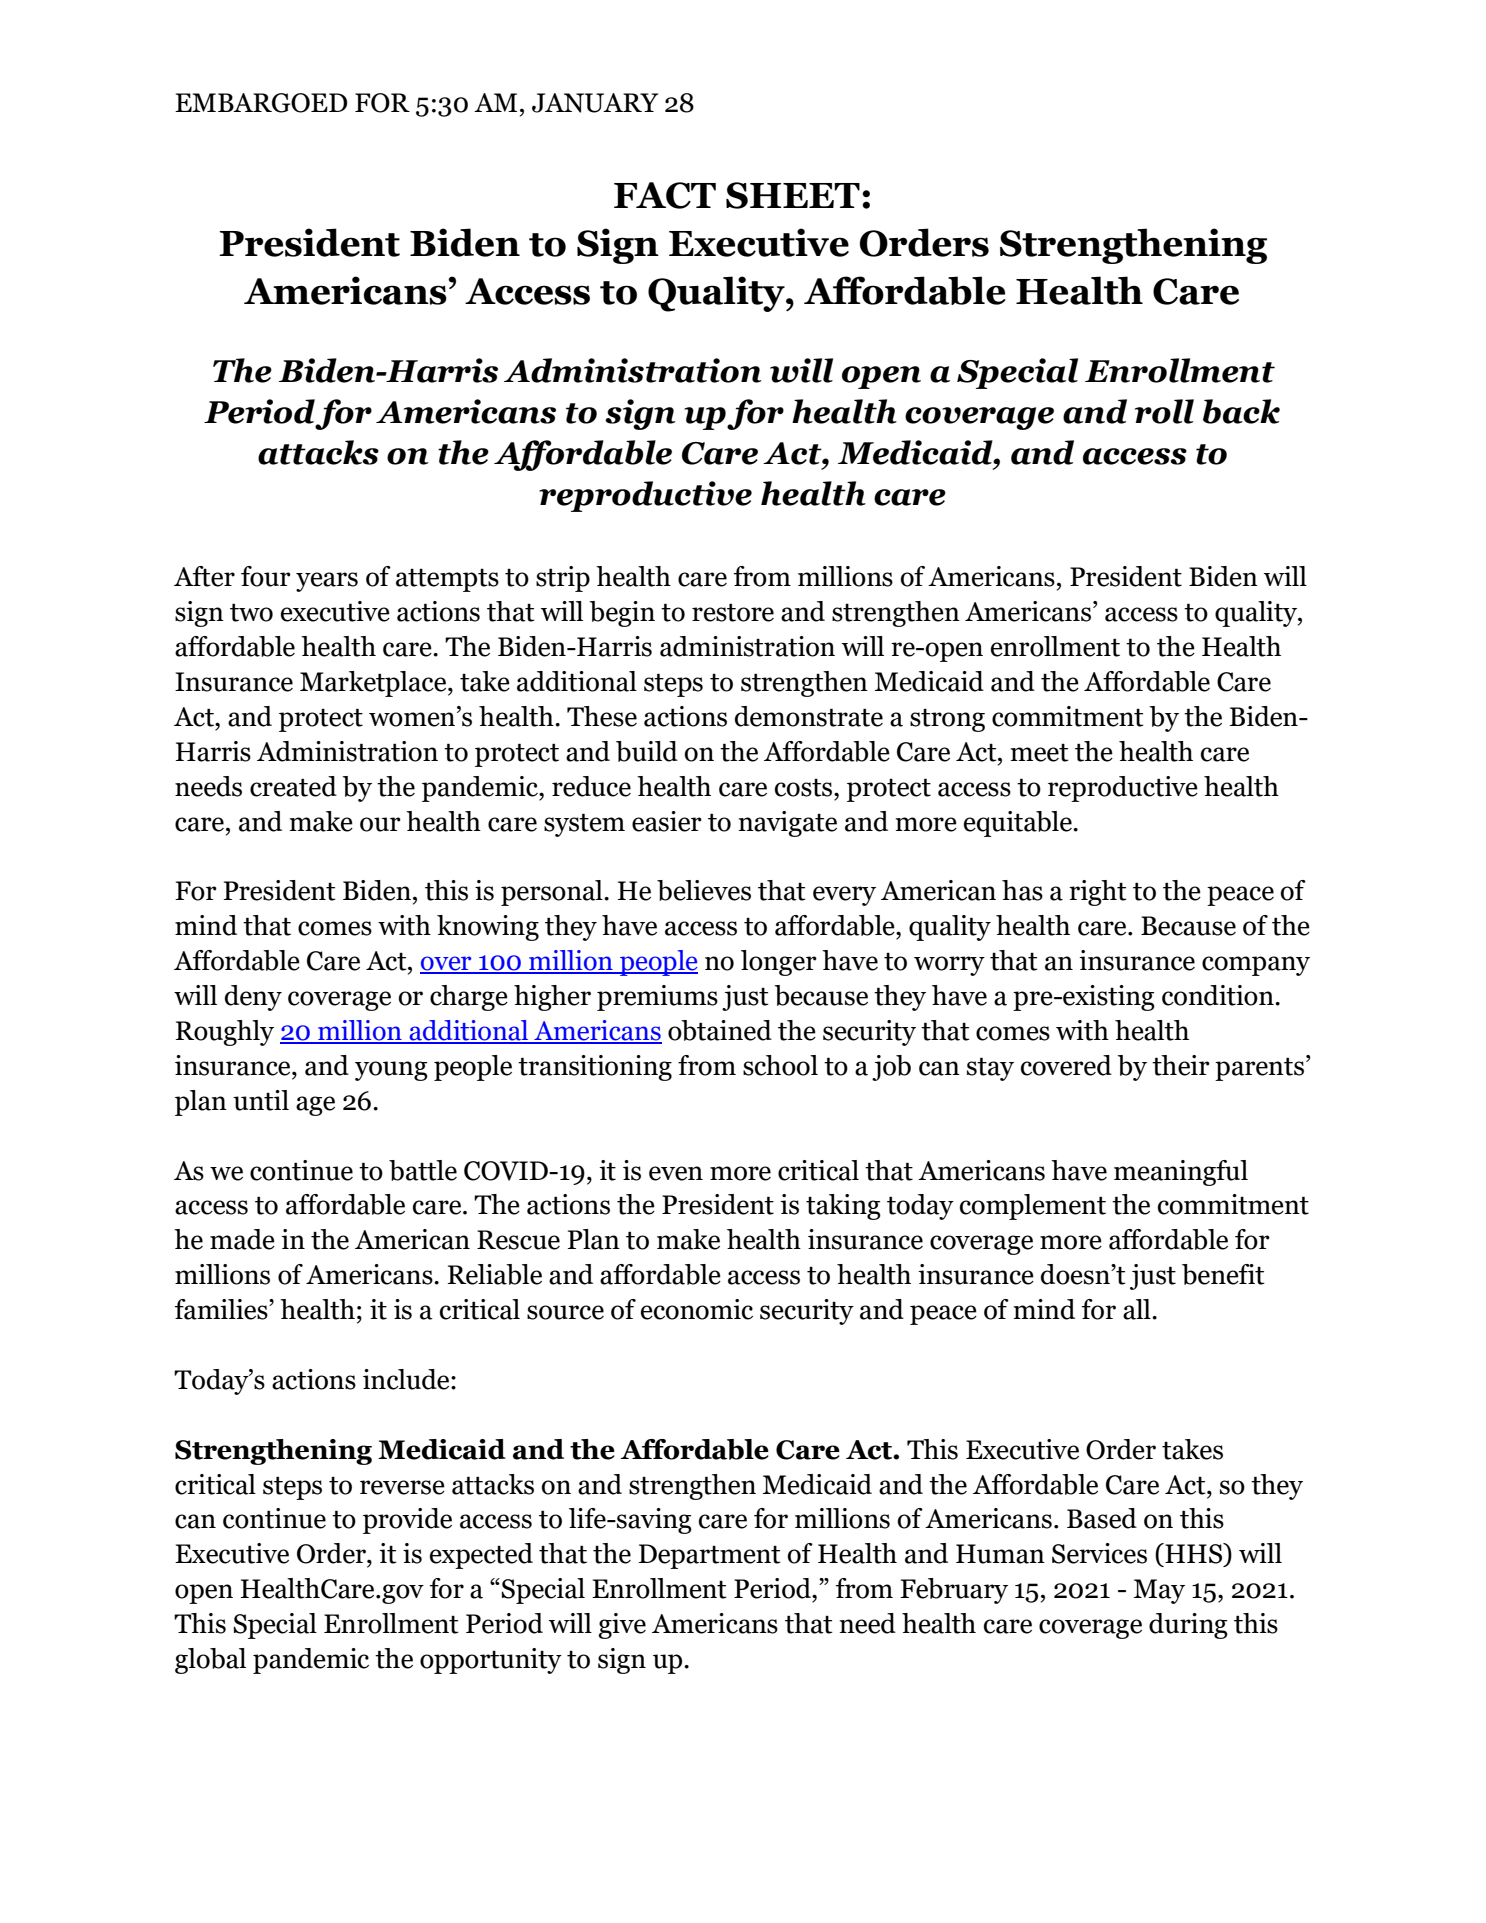 The image size is (1486, 1923). I want to click on back, so click(1241, 411).
